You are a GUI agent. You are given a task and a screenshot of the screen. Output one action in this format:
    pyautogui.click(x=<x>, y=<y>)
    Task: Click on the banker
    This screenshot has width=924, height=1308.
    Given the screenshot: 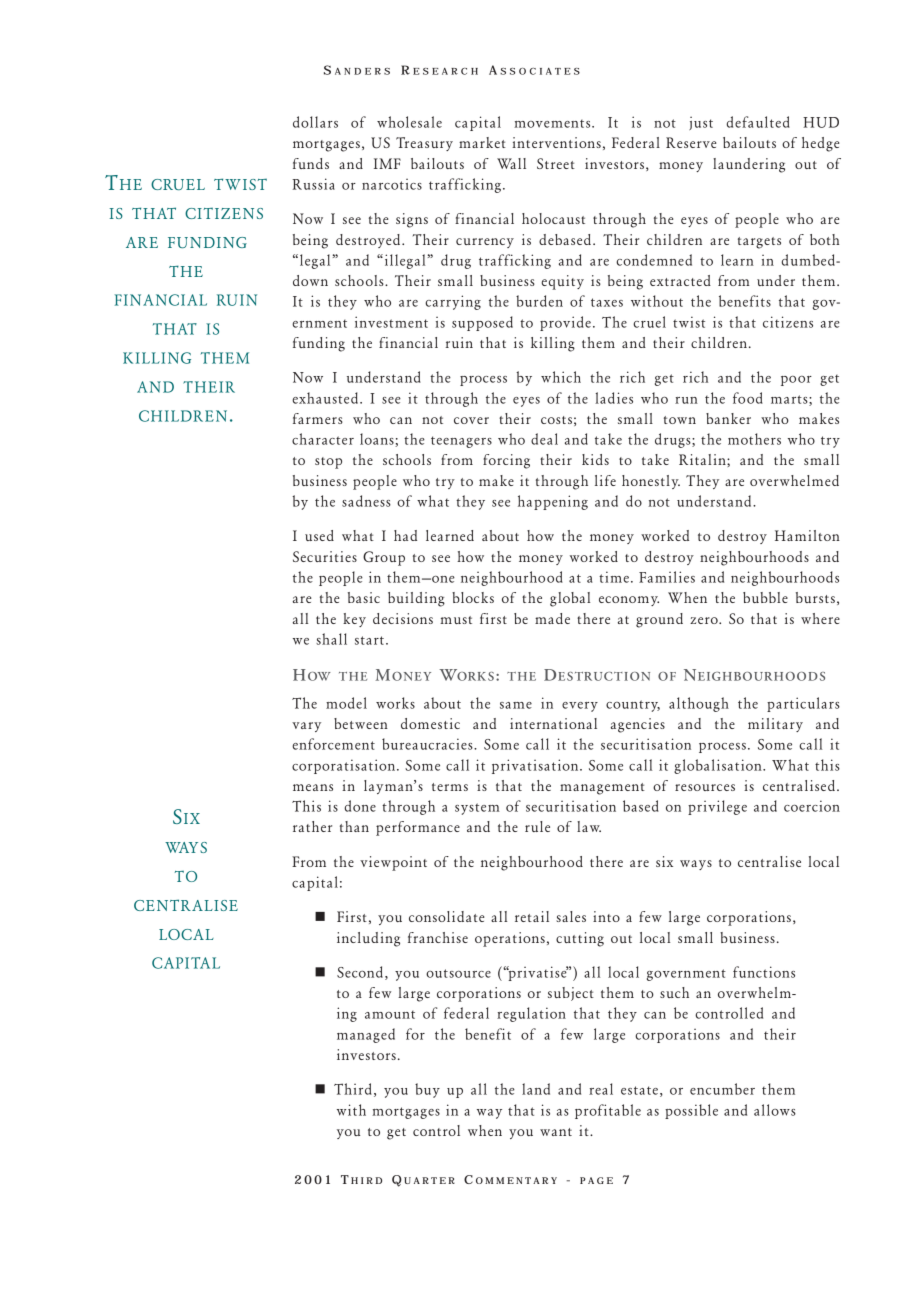 What is the action you would take?
    pyautogui.click(x=728, y=418)
